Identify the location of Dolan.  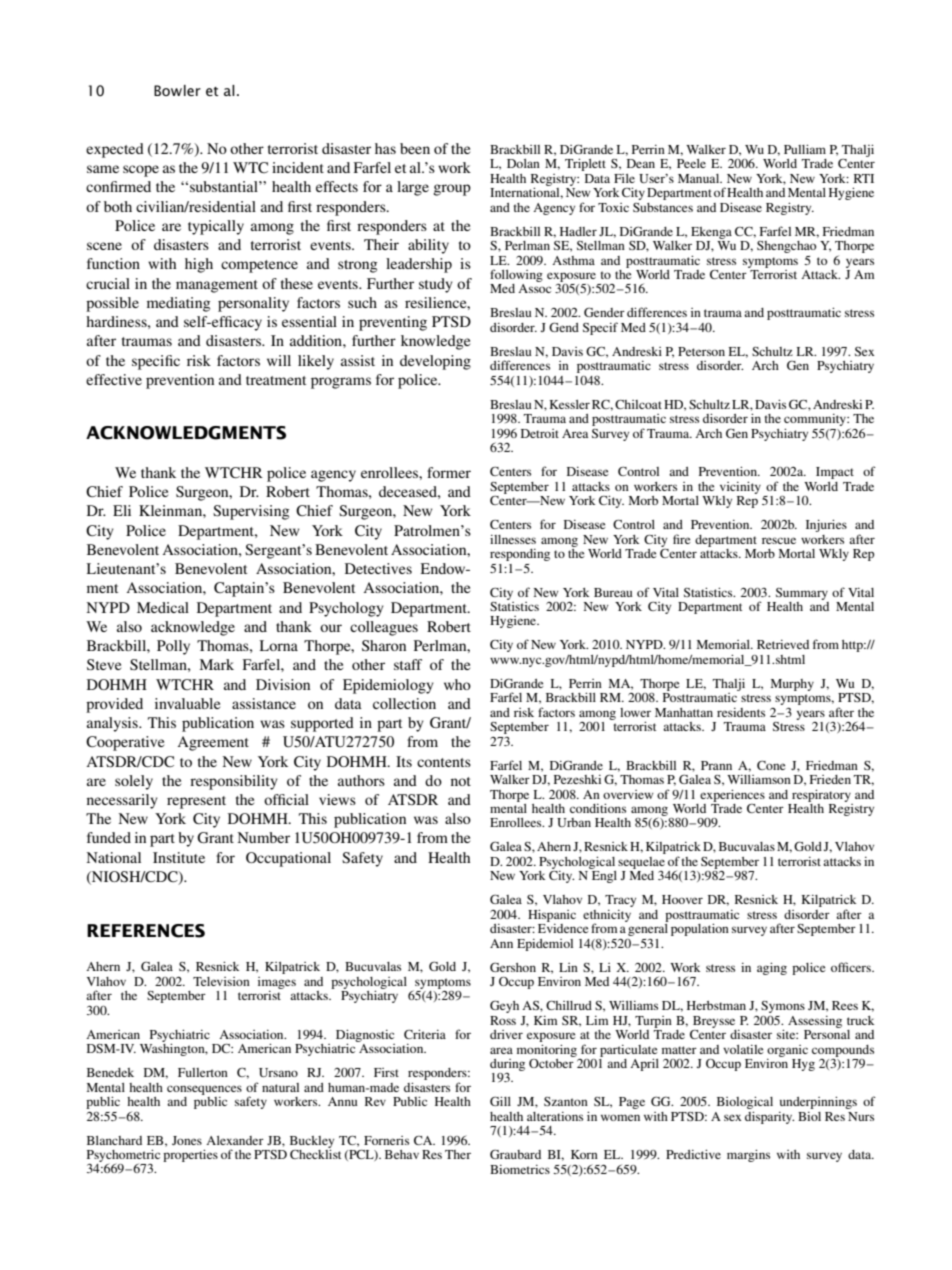
(523, 163).
